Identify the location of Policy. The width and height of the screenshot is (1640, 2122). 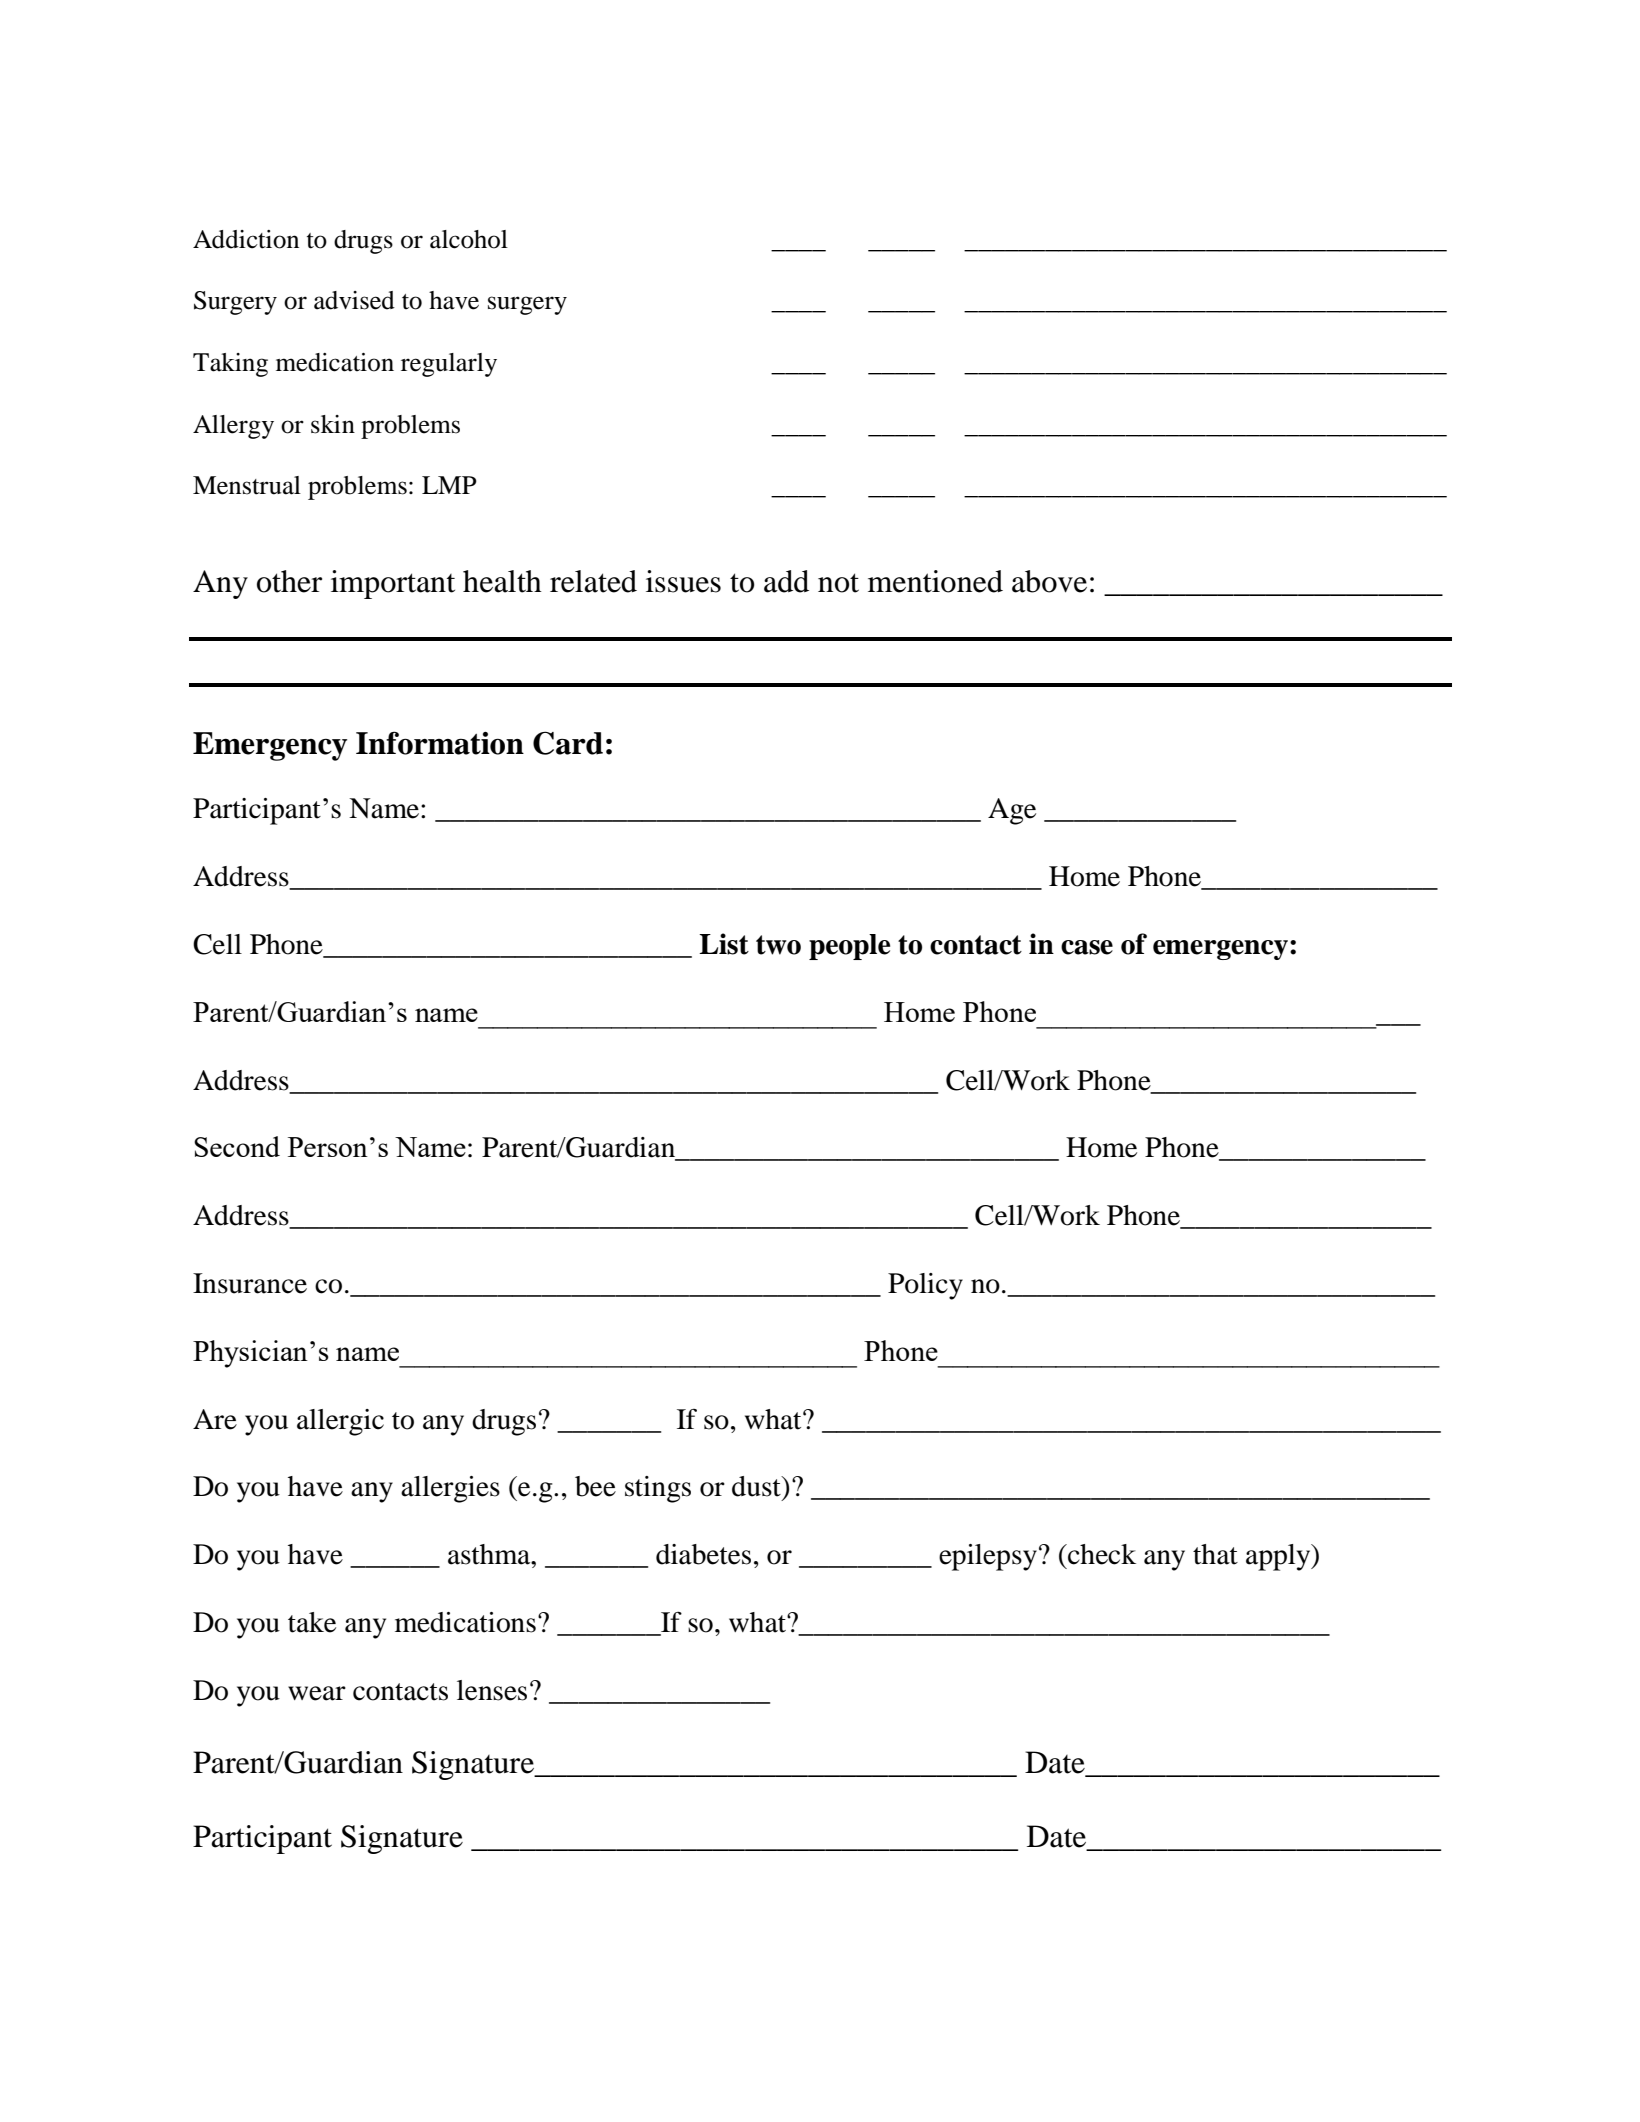
(925, 1286).
